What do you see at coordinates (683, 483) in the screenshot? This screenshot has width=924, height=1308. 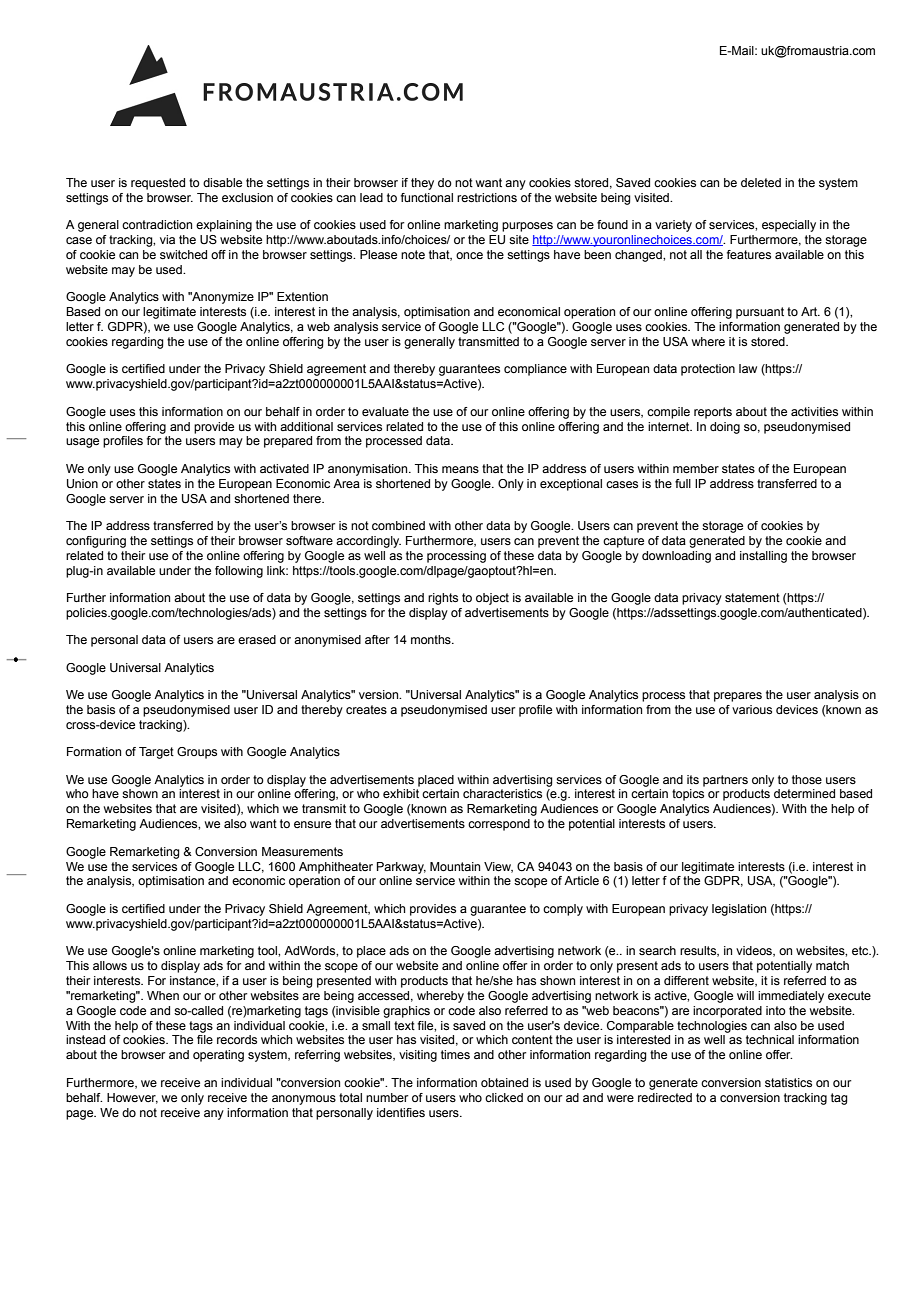 I see `full` at bounding box center [683, 483].
